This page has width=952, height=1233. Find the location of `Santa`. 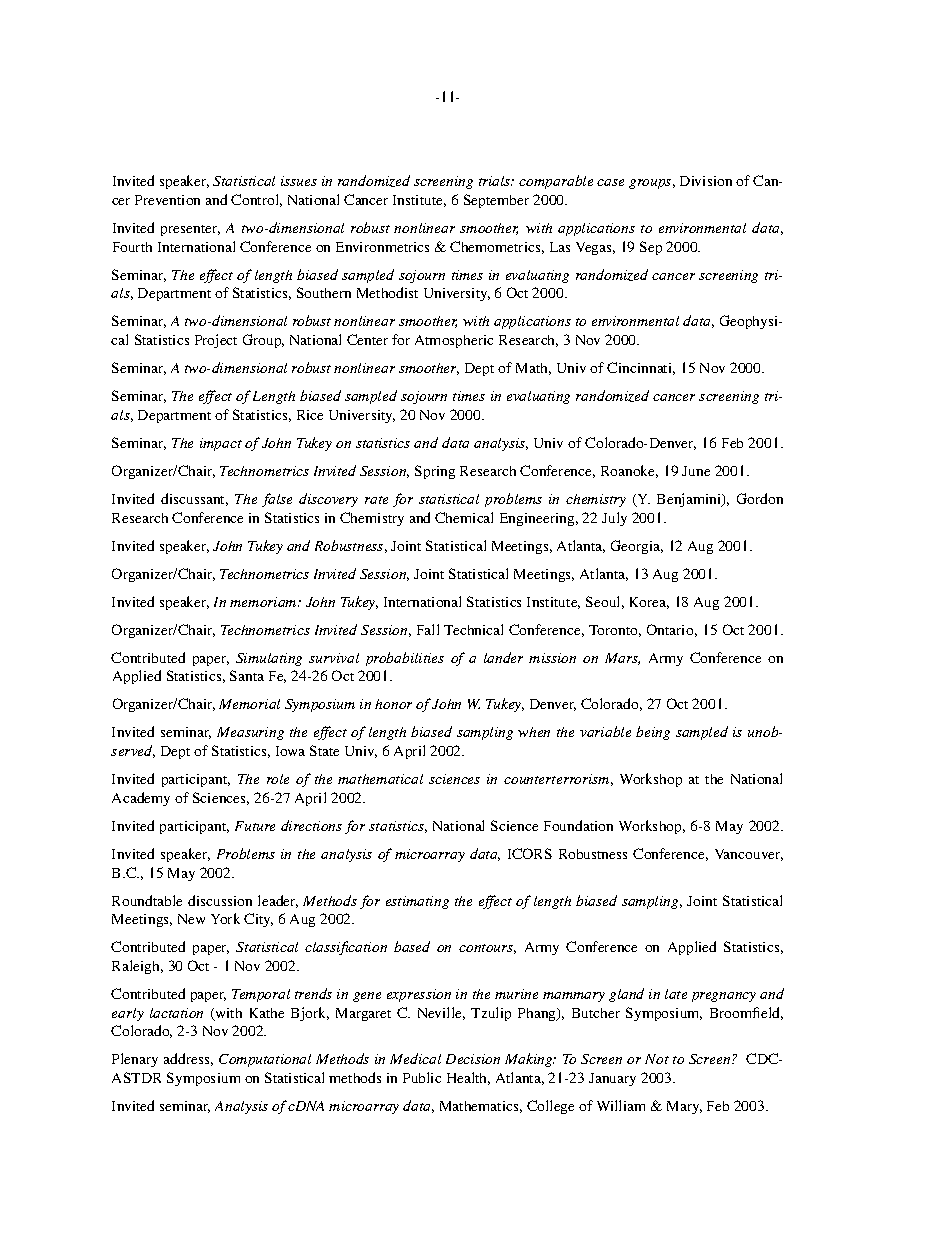

Santa is located at coordinates (247, 675).
